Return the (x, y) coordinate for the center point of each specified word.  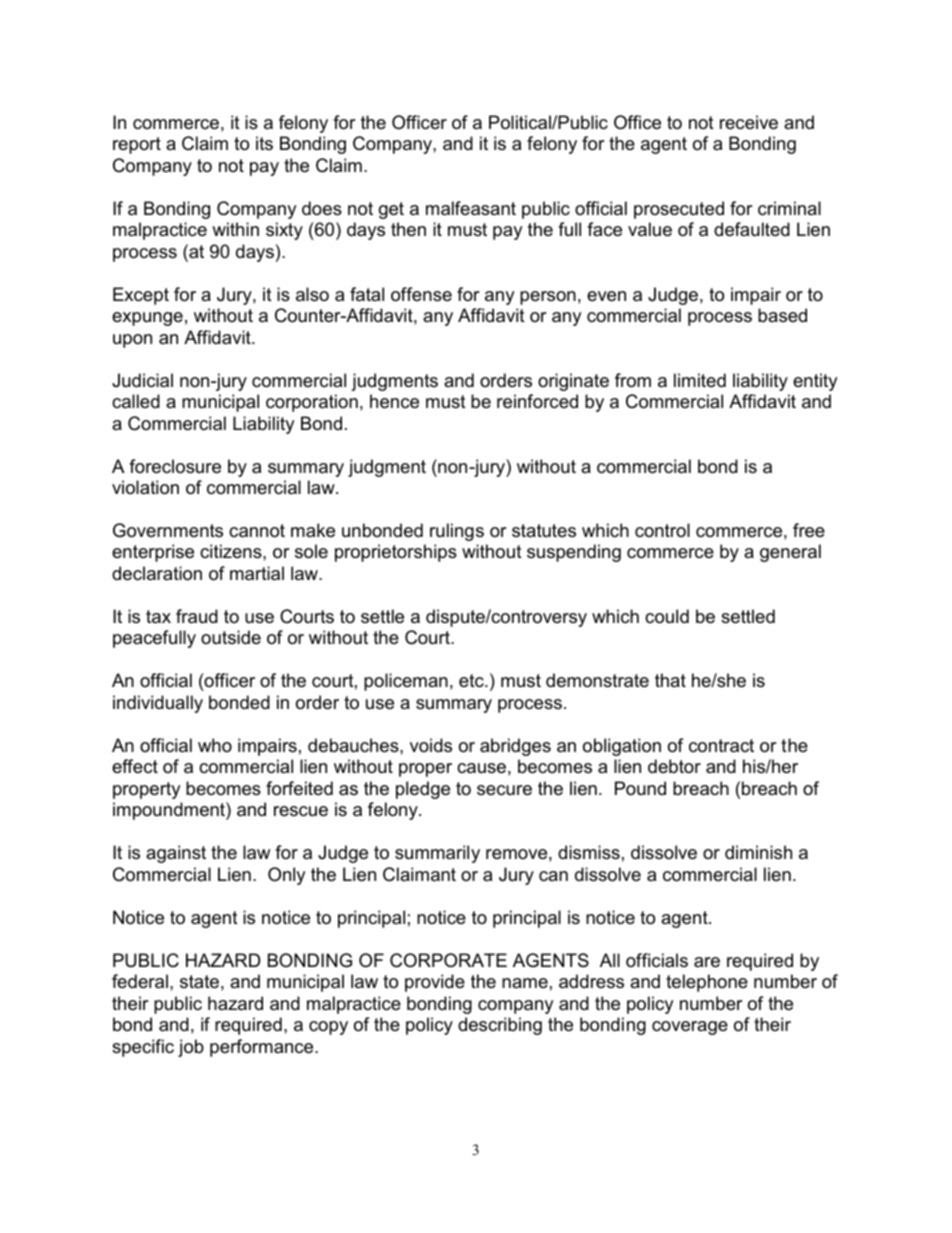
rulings (457, 532)
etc (472, 681)
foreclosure (175, 466)
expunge (147, 319)
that (670, 680)
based (782, 315)
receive (749, 122)
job (191, 1048)
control (662, 530)
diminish (758, 852)
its (264, 143)
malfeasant (471, 208)
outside (231, 637)
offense (421, 294)
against (176, 854)
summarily (437, 854)
